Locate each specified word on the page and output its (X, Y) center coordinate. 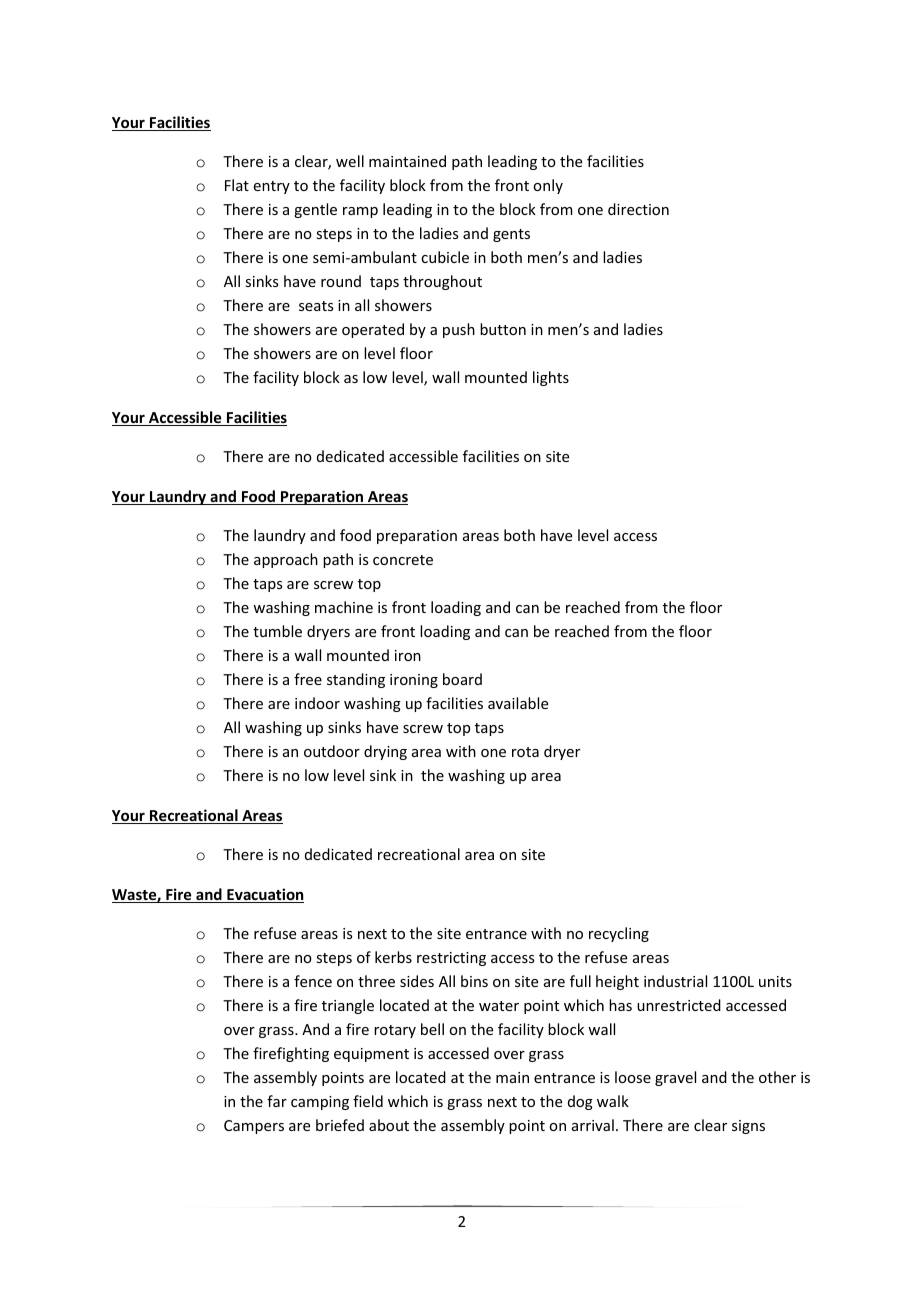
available (518, 703)
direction (638, 209)
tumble (277, 631)
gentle (315, 210)
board (462, 679)
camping (320, 1103)
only (548, 186)
